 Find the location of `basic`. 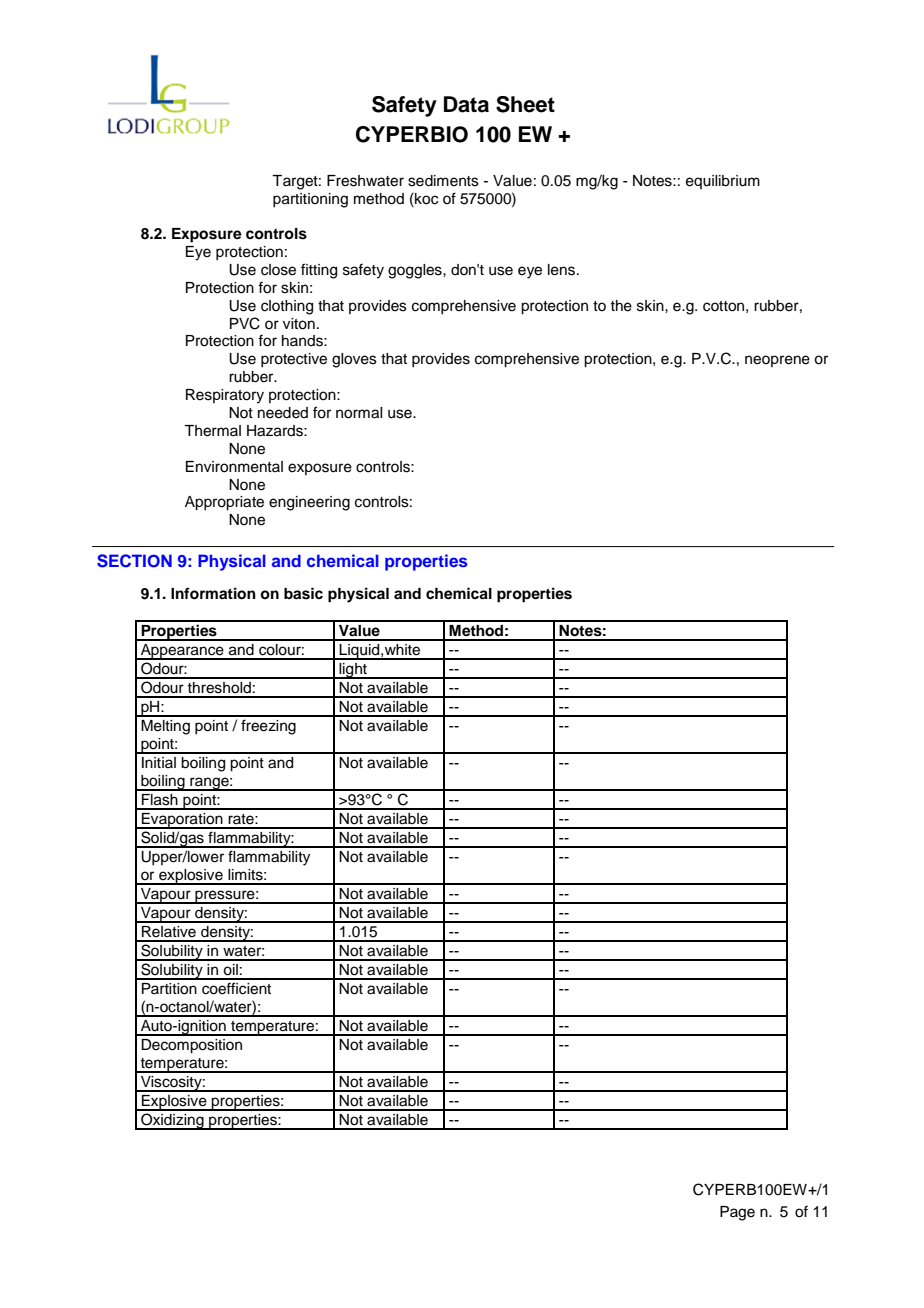

basic is located at coordinates (303, 593).
